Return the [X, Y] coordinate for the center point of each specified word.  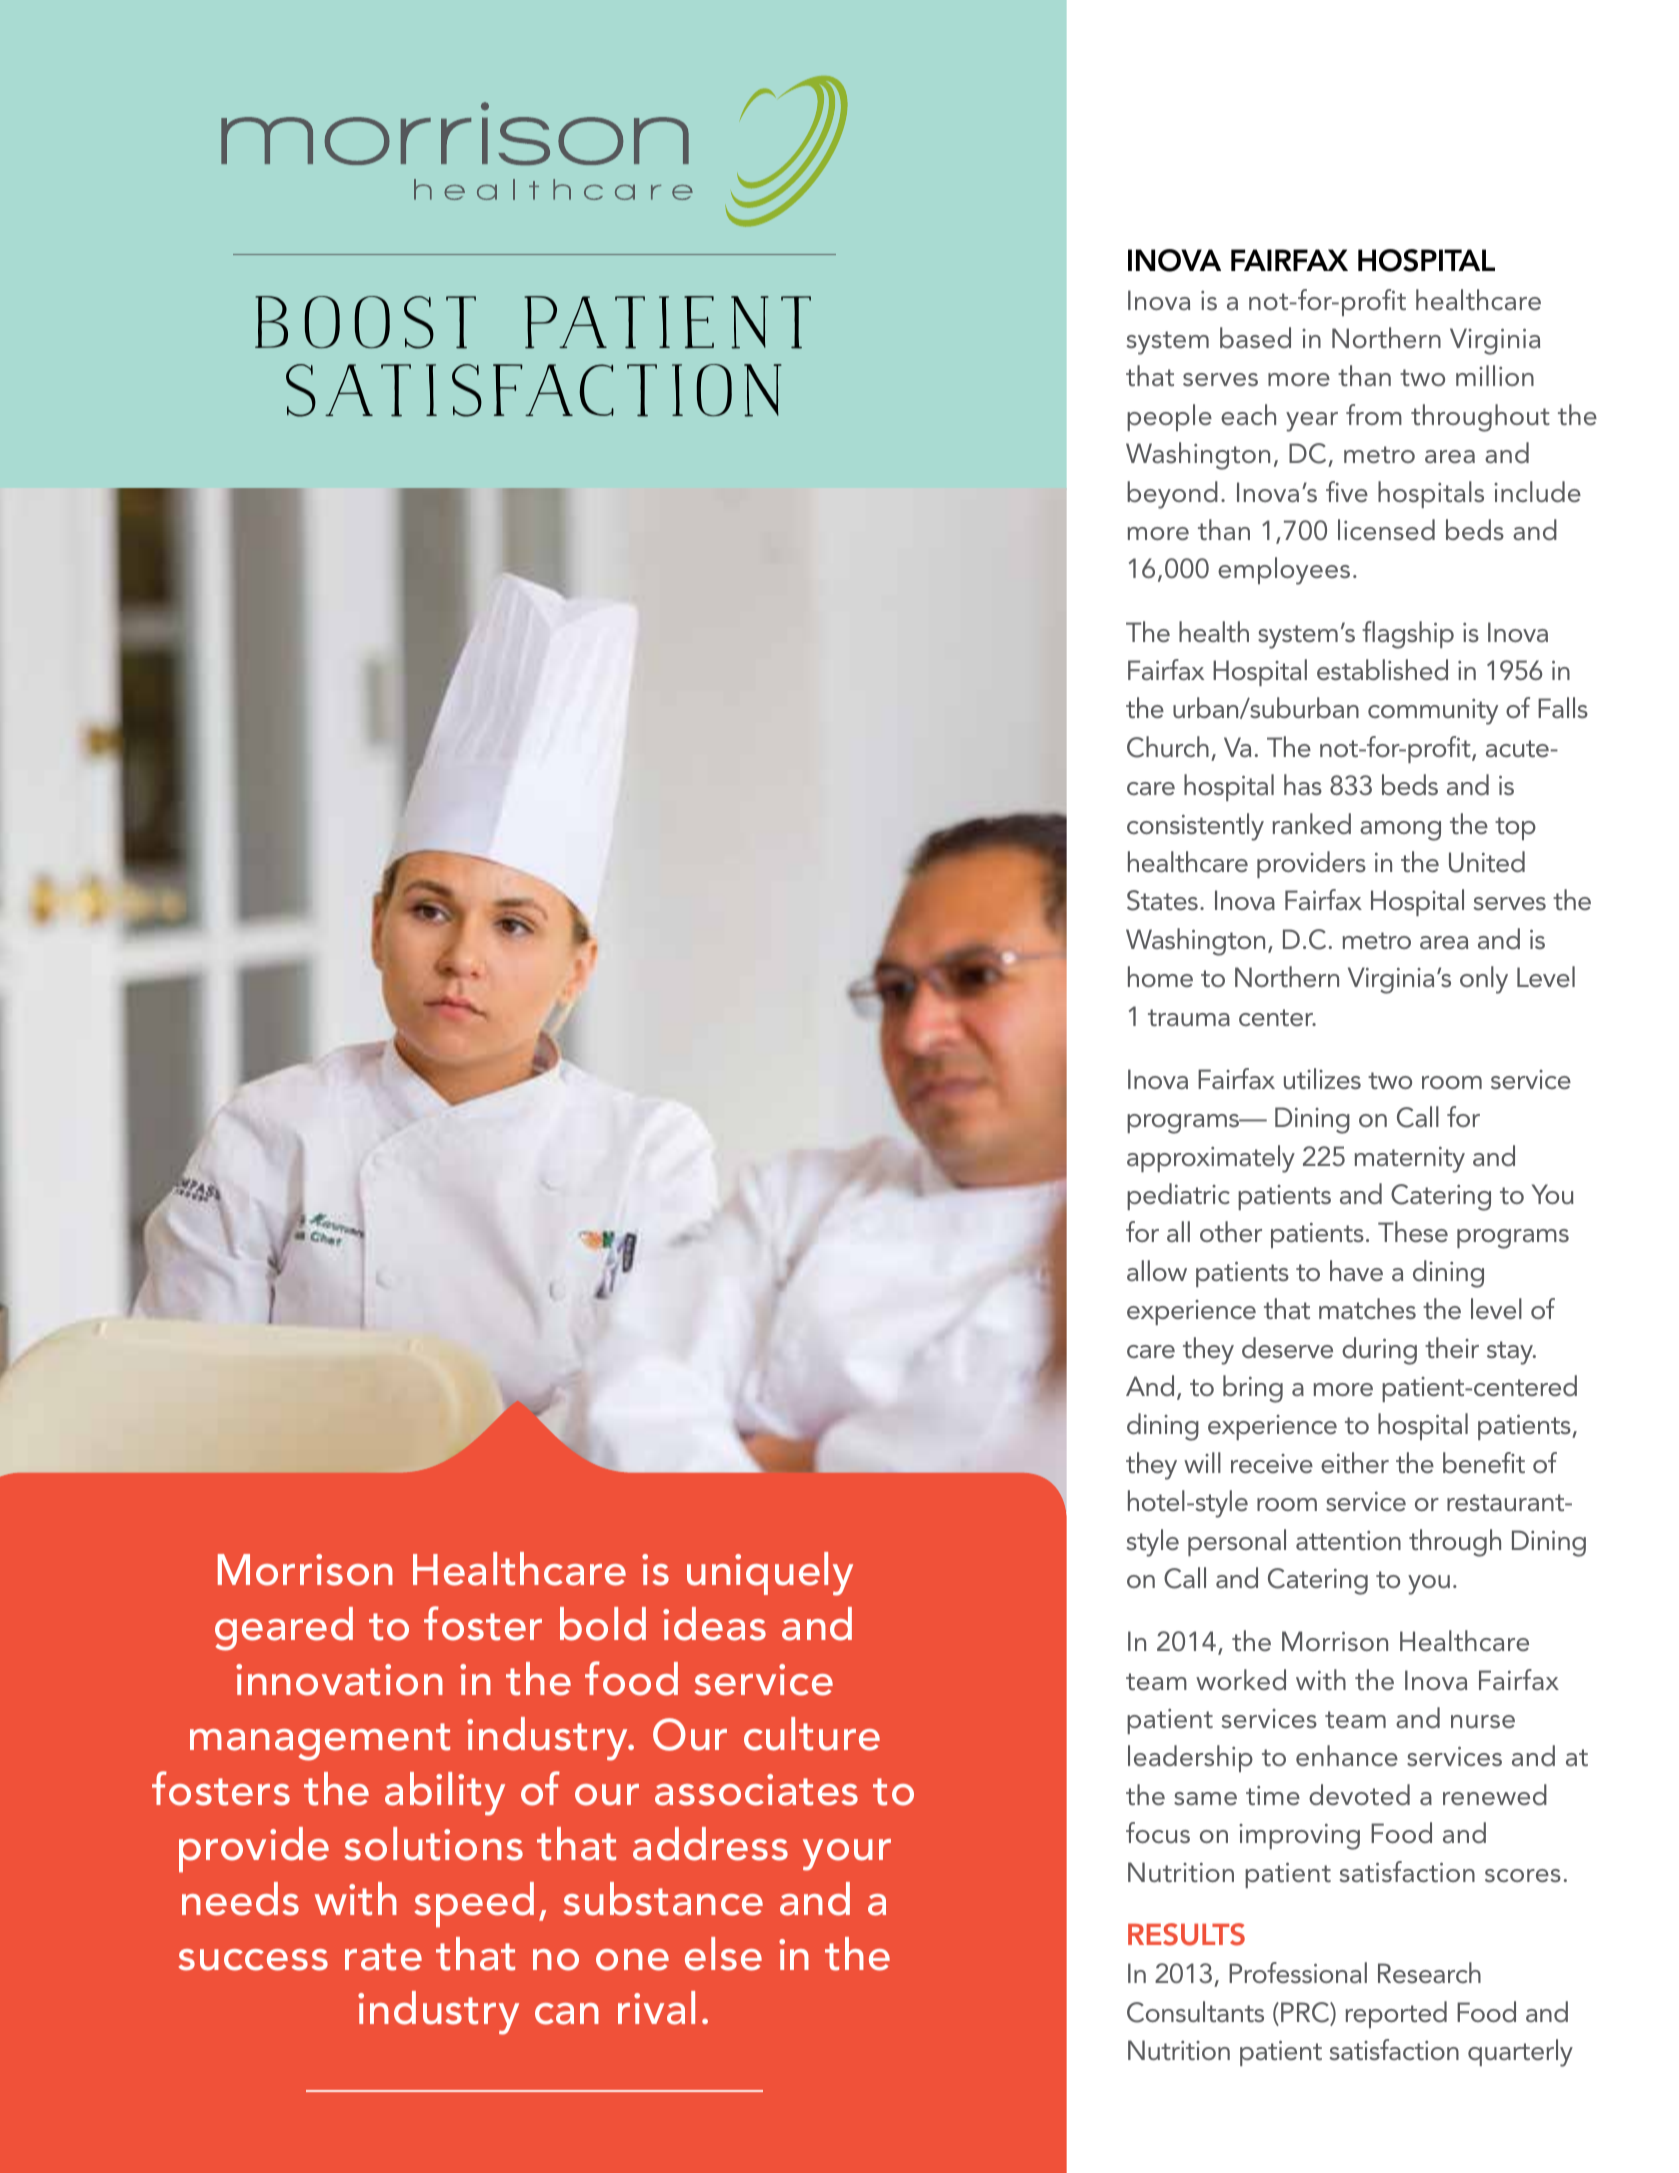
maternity [1410, 1159]
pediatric [1178, 1196]
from [1374, 414]
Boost [365, 322]
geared [284, 1629]
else [723, 1954]
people [1169, 417]
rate [383, 1957]
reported [1396, 2014]
